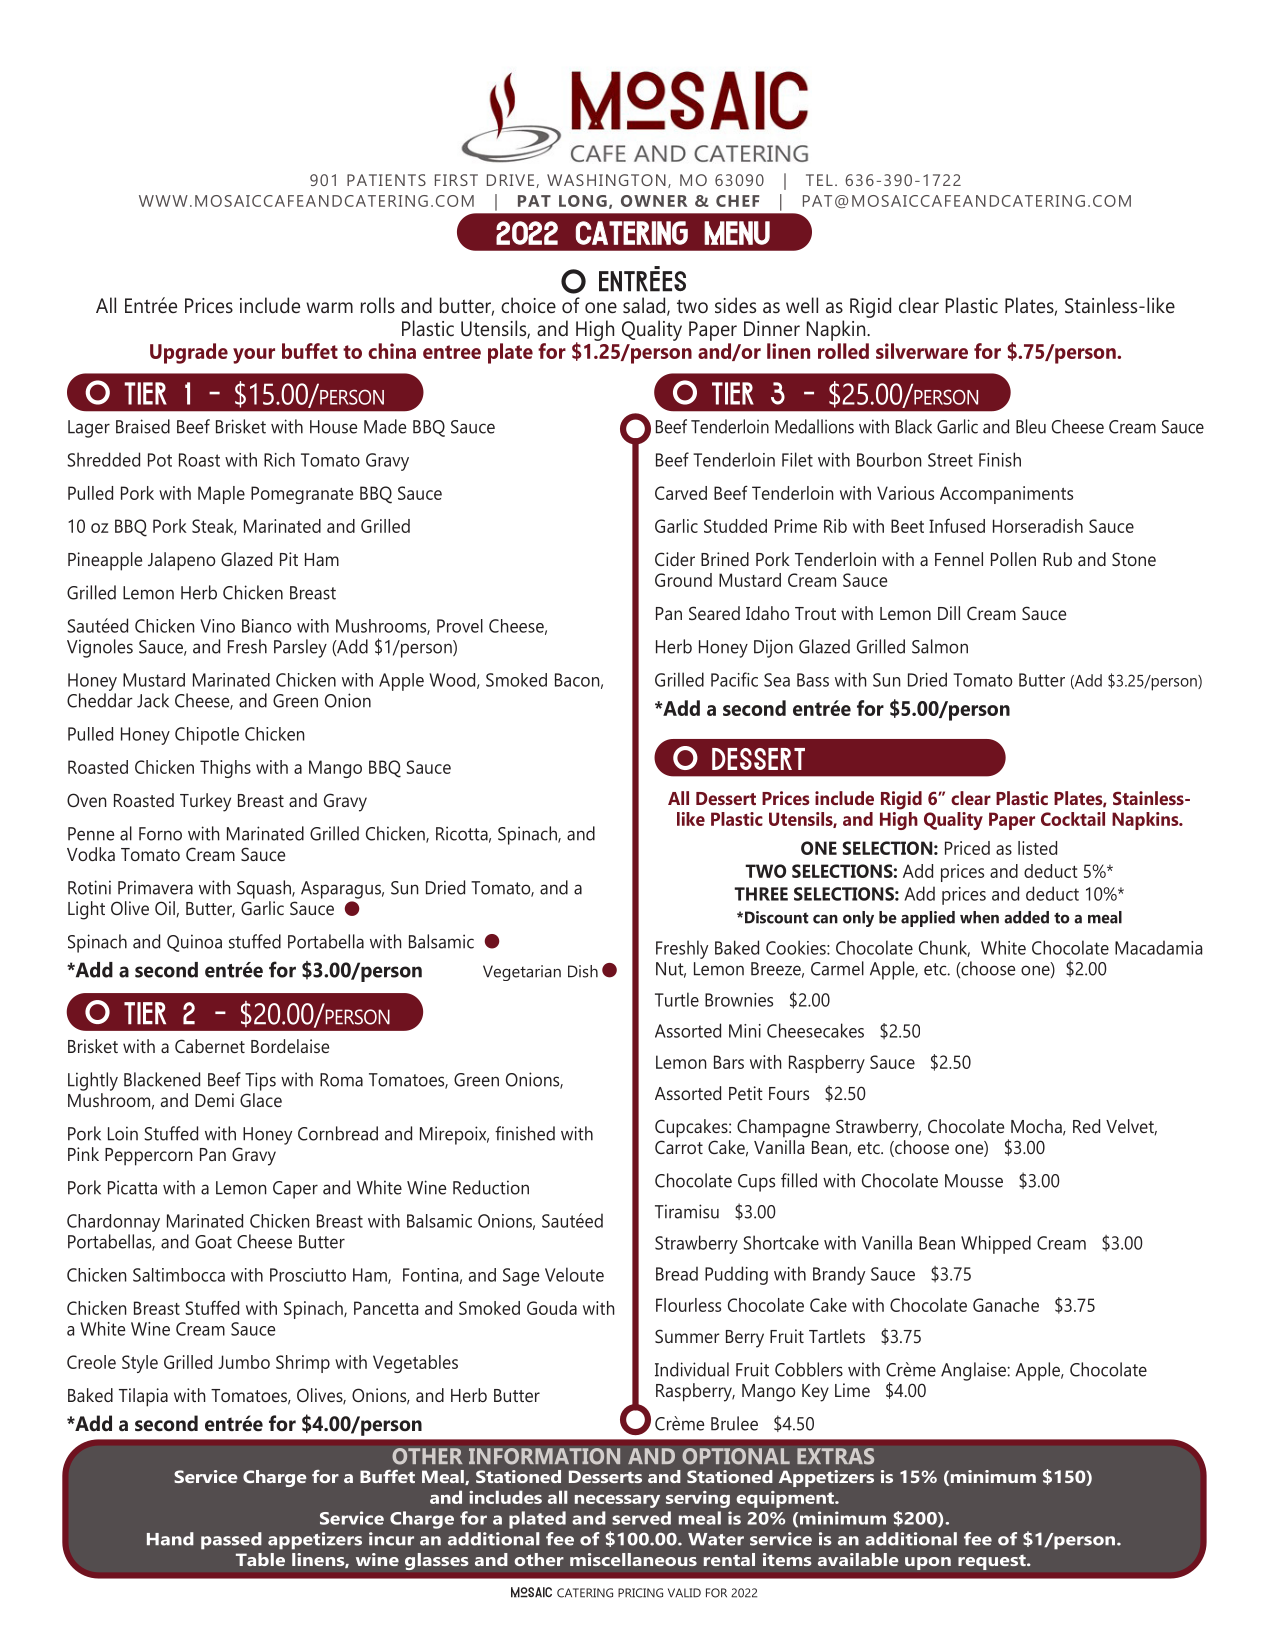 Image resolution: width=1271 pixels, height=1645 pixels. Describe the element at coordinates (974, 1181) in the document. I see `Mousse` at that location.
